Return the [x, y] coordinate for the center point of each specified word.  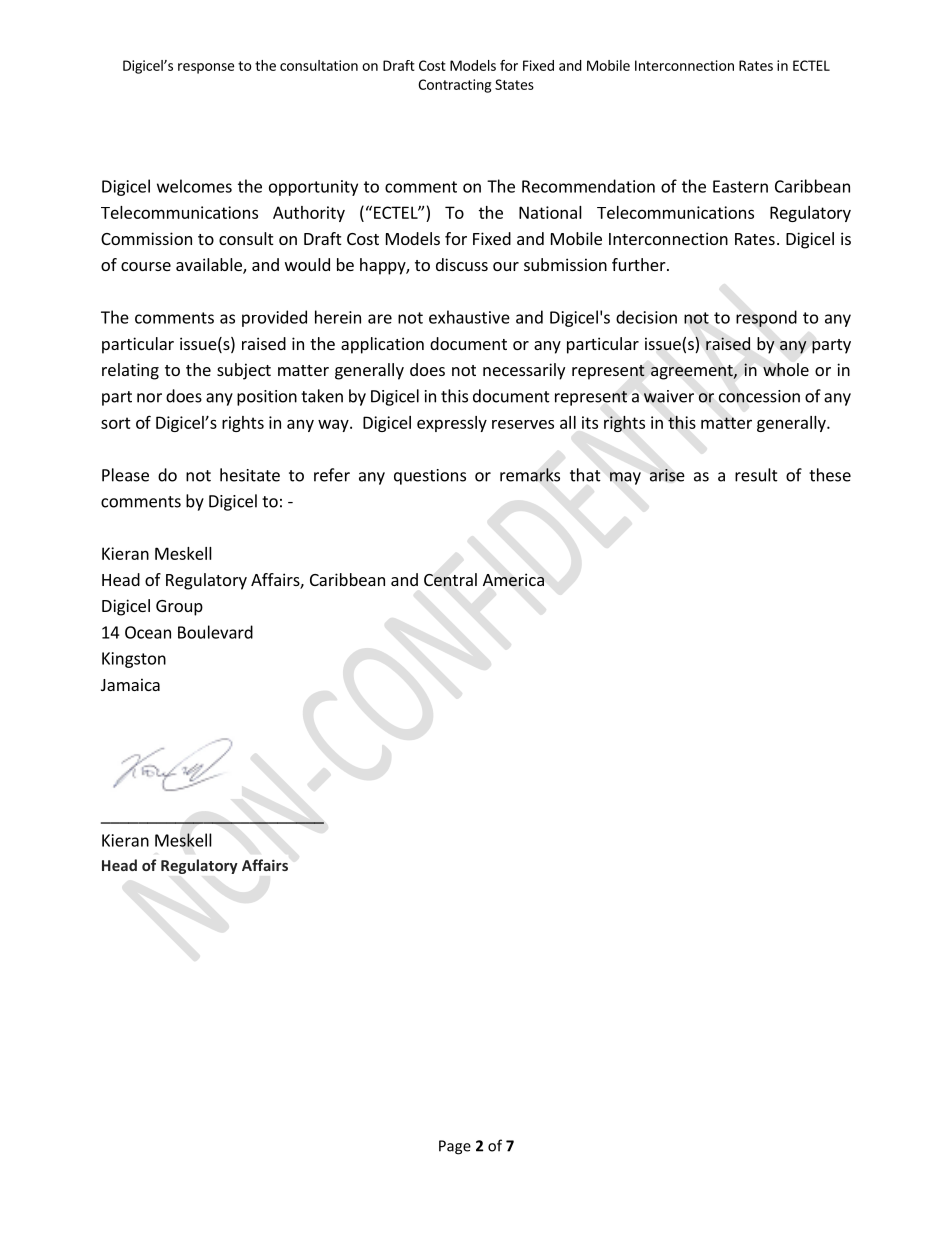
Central [450, 579]
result [756, 475]
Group [179, 608]
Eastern [740, 186]
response [206, 68]
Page [455, 1147]
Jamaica [130, 684]
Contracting [454, 86]
